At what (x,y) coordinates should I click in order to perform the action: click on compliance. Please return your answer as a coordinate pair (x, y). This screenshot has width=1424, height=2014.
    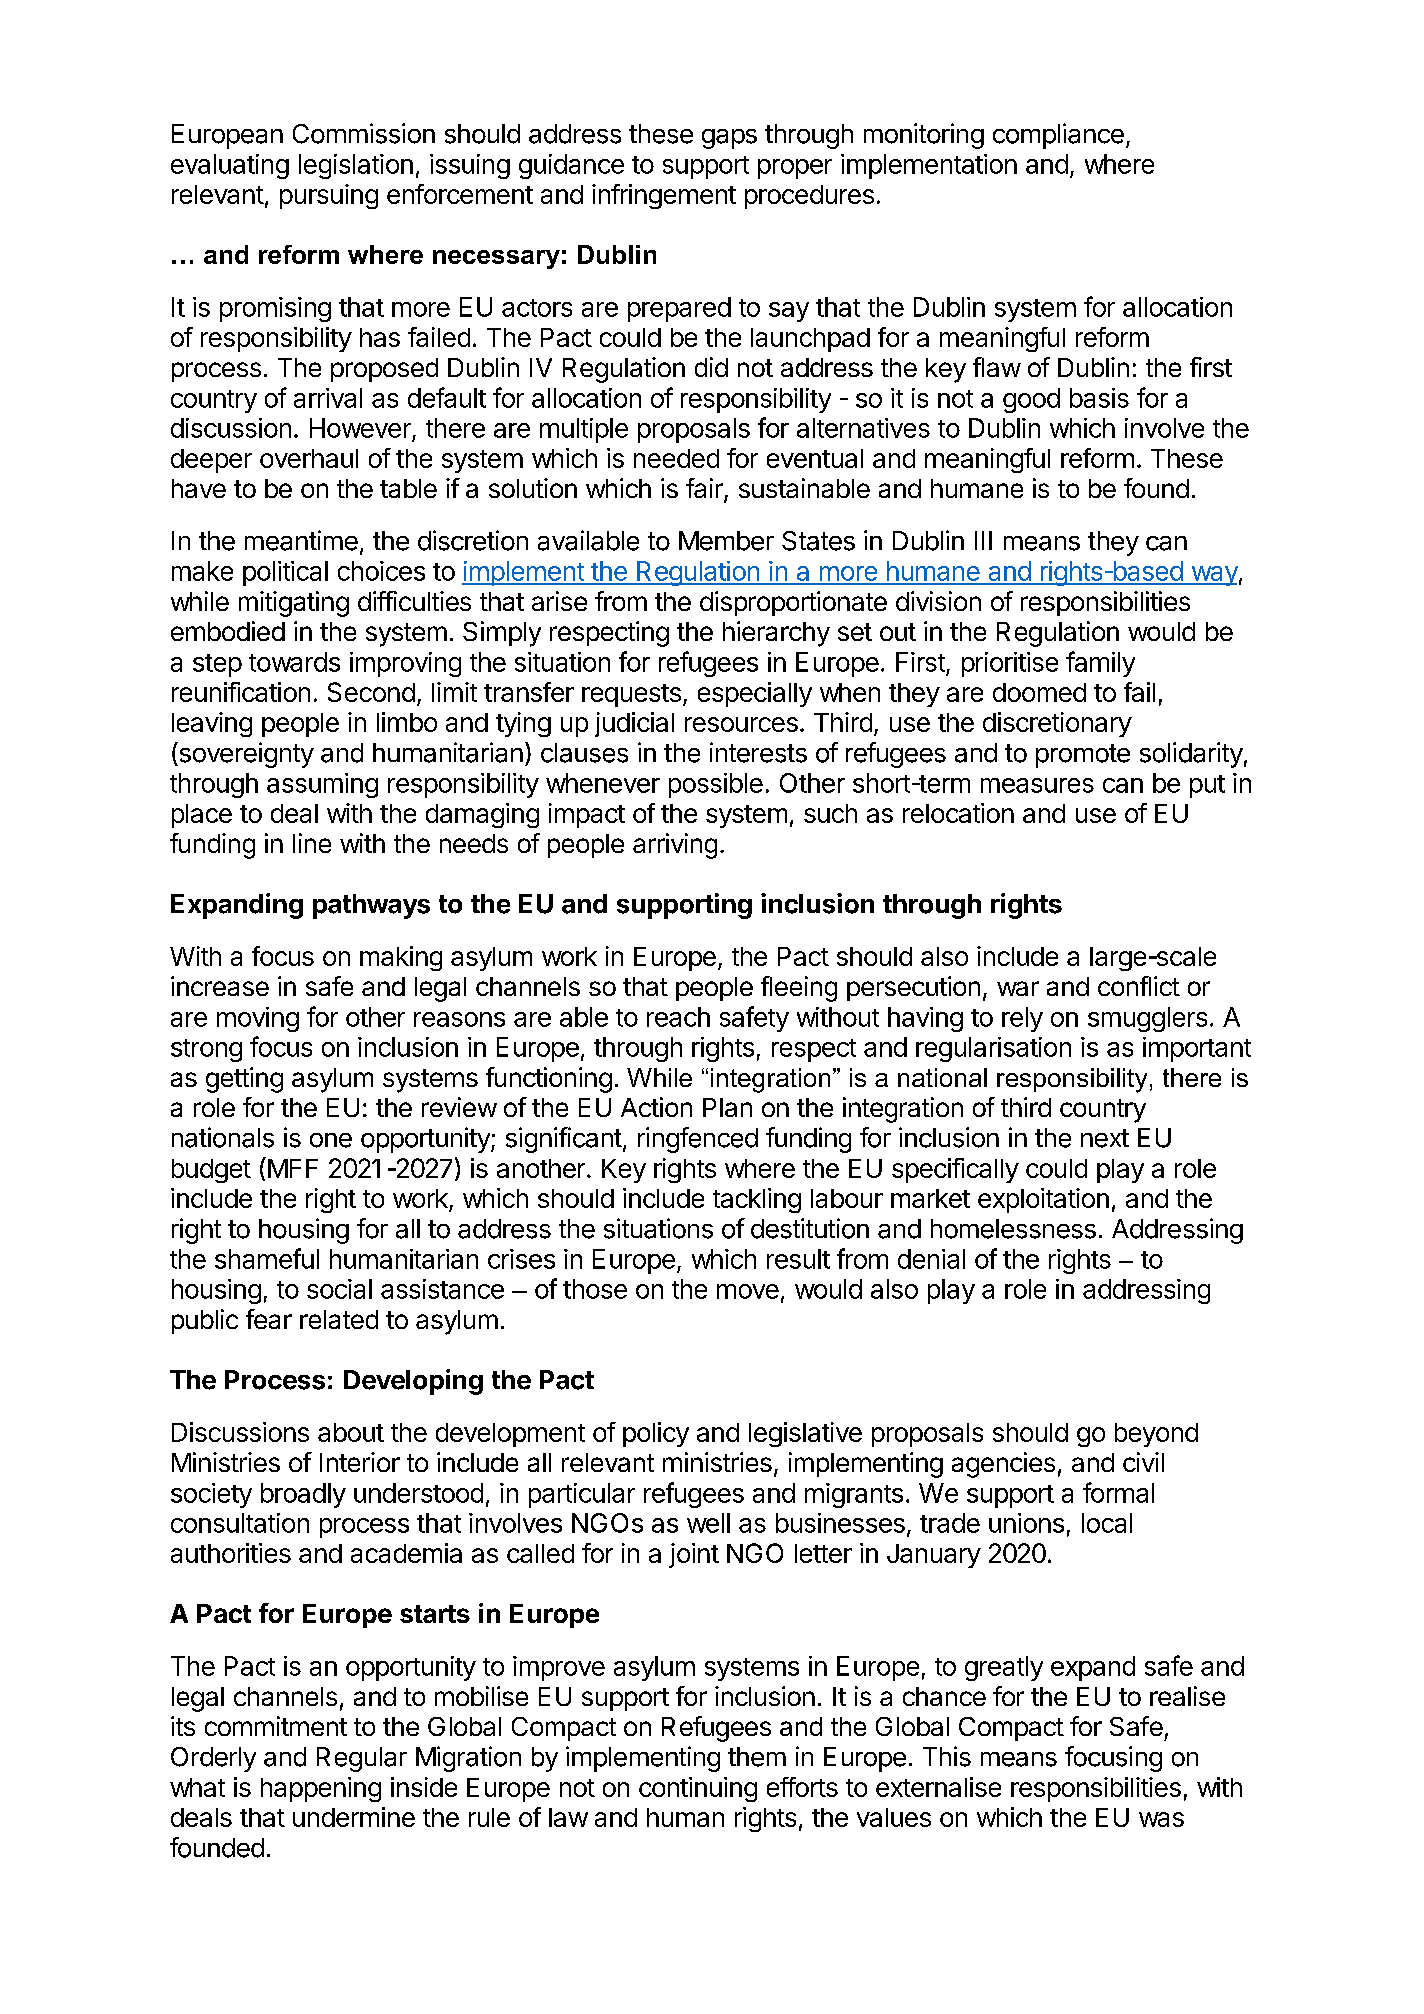
    Looking at the image, I should click on (1058, 136).
